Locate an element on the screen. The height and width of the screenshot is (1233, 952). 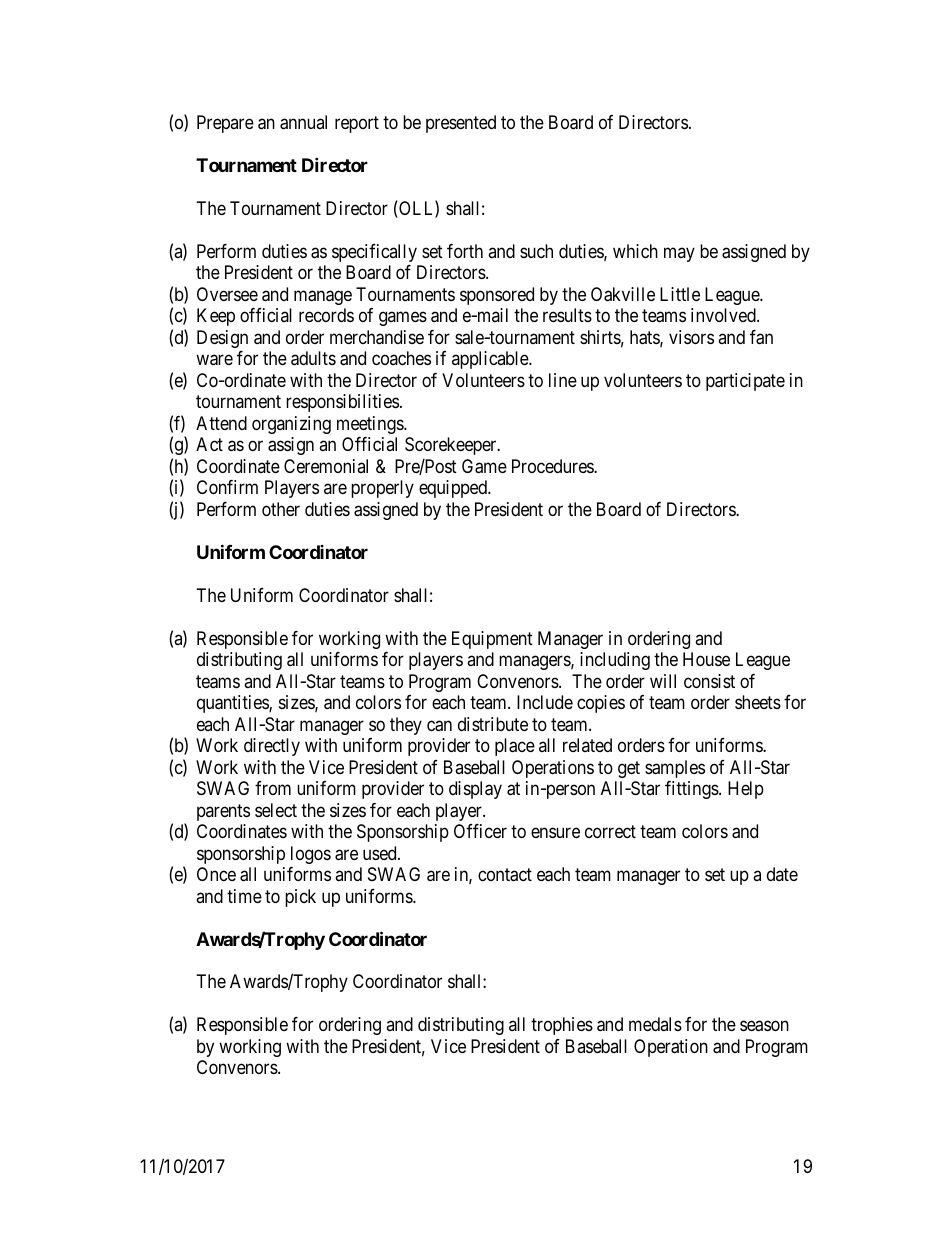
pick is located at coordinates (300, 898).
